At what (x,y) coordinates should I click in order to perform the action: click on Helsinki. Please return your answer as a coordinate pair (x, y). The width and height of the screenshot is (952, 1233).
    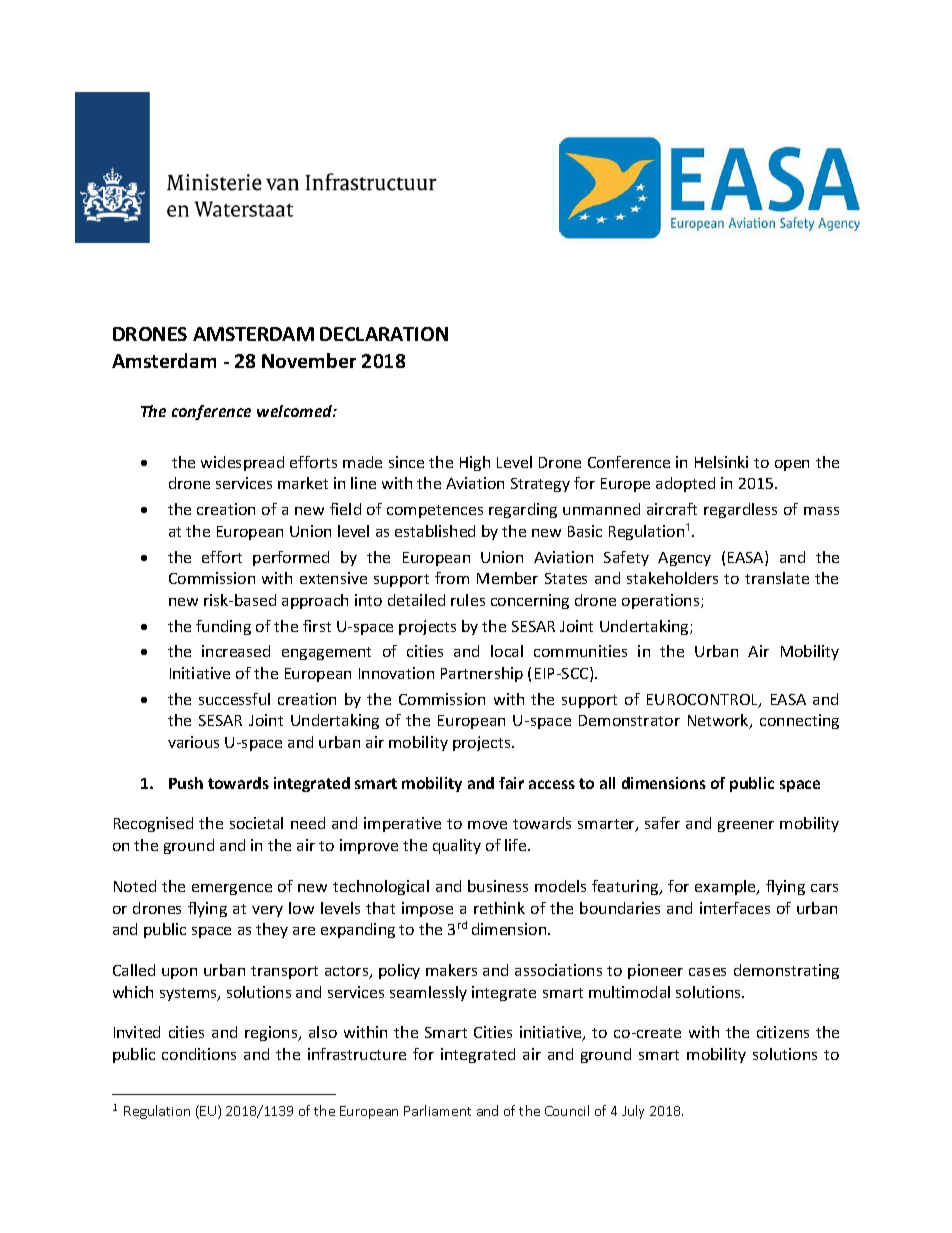
    Looking at the image, I should click on (721, 462).
